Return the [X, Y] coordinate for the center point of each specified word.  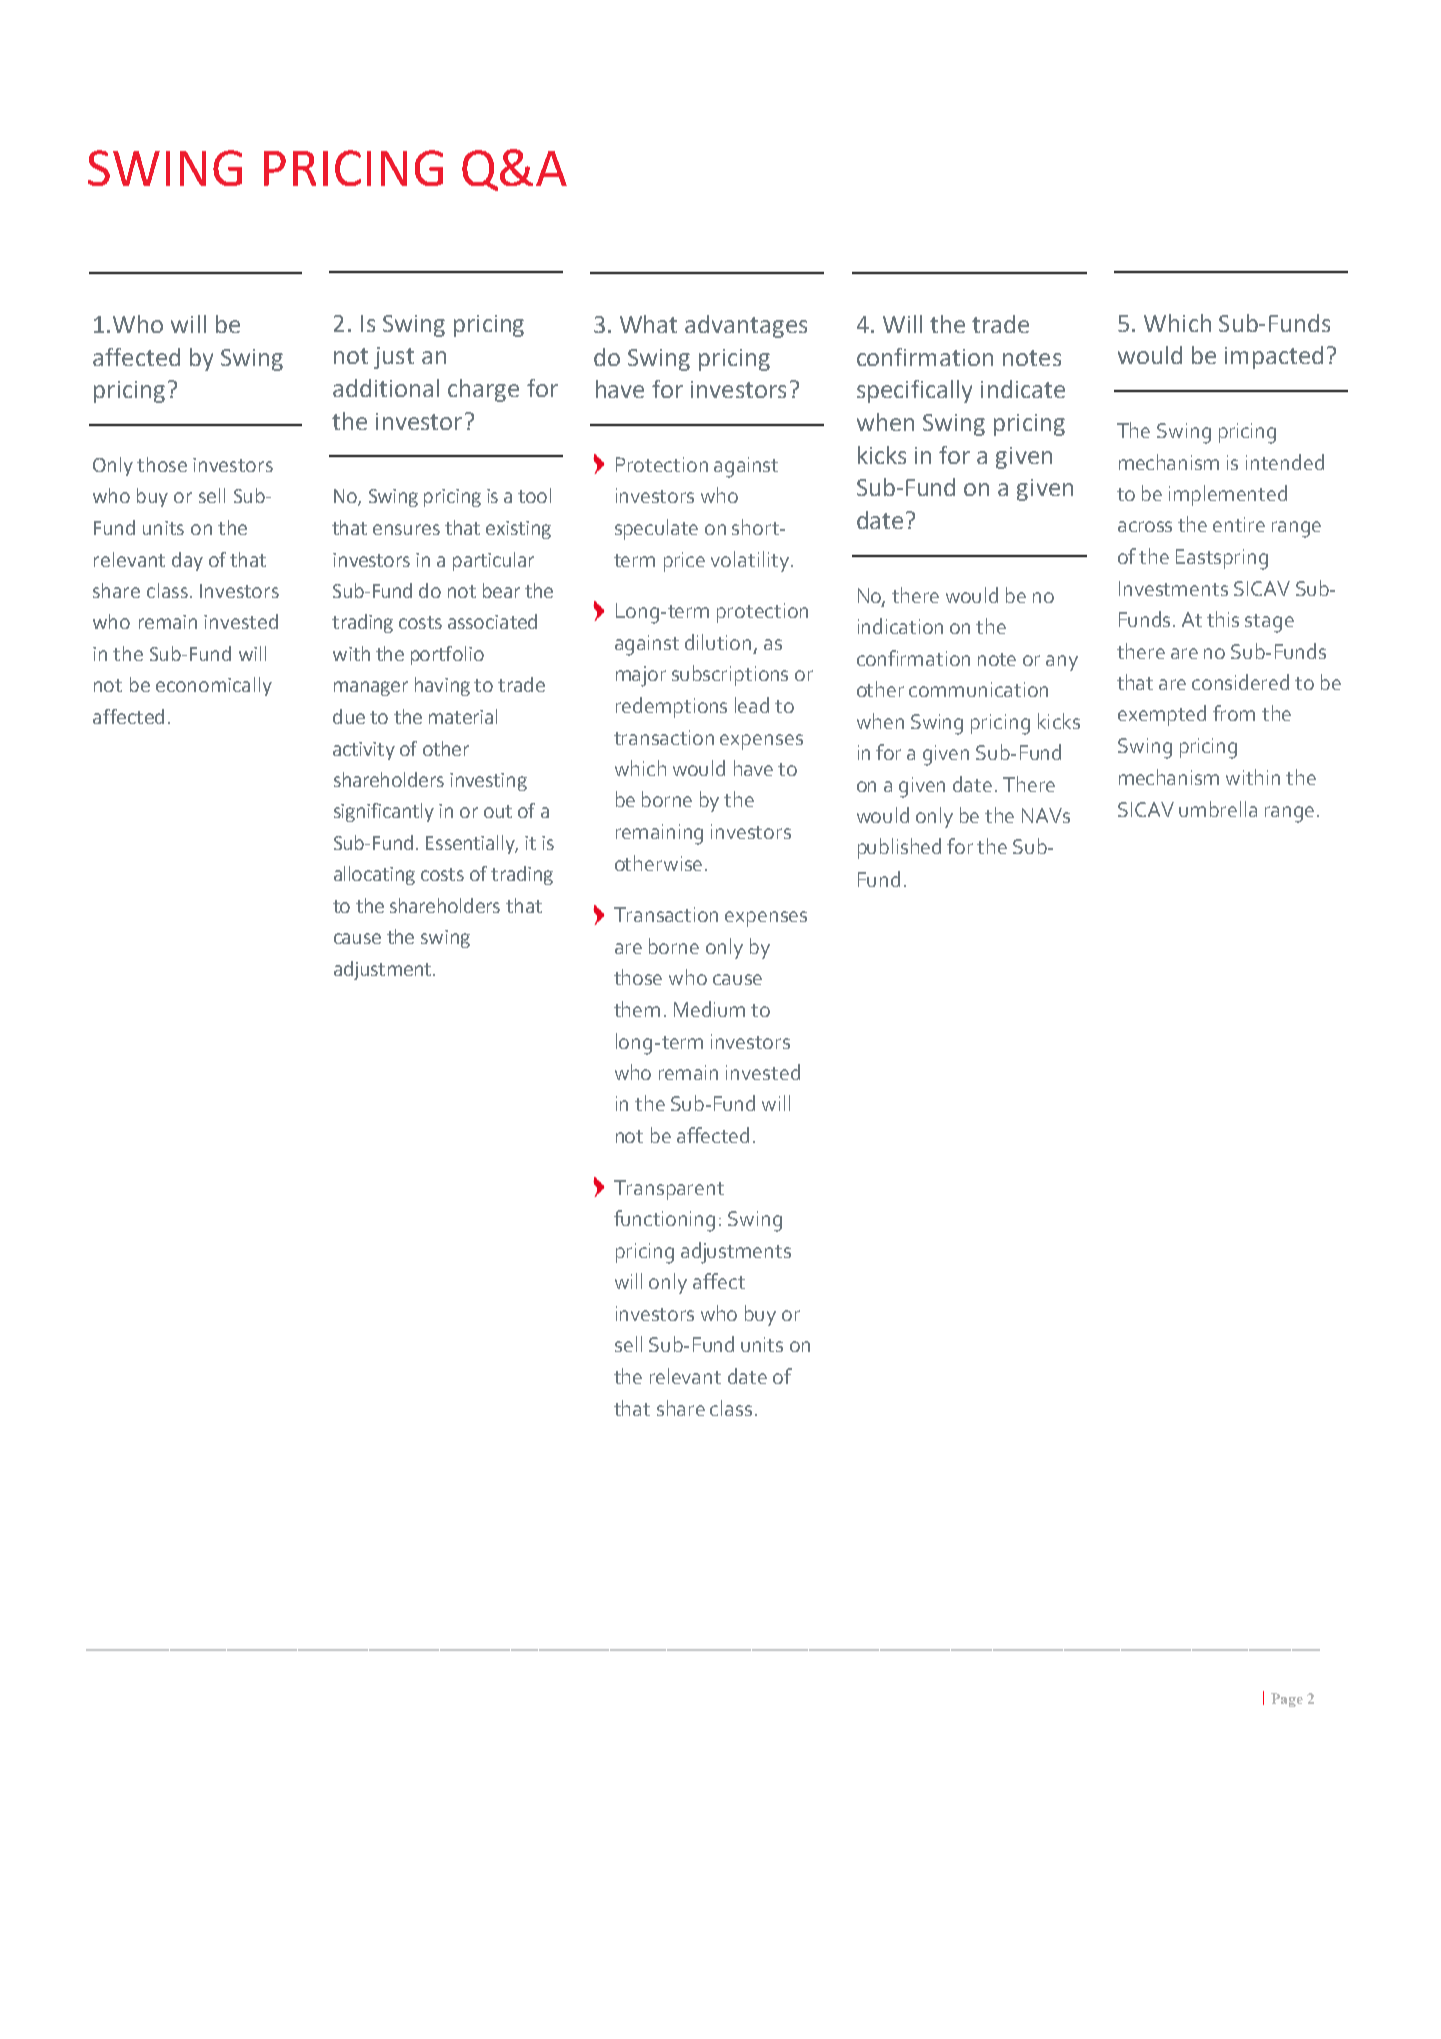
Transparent [669, 1190]
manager [371, 688]
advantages [746, 326]
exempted [1162, 715]
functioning [664, 1221]
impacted [1274, 357]
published [899, 848]
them [637, 1009]
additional [386, 388]
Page [1287, 1700]
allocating [374, 875]
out [498, 811]
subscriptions [730, 675]
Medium [709, 1009]
